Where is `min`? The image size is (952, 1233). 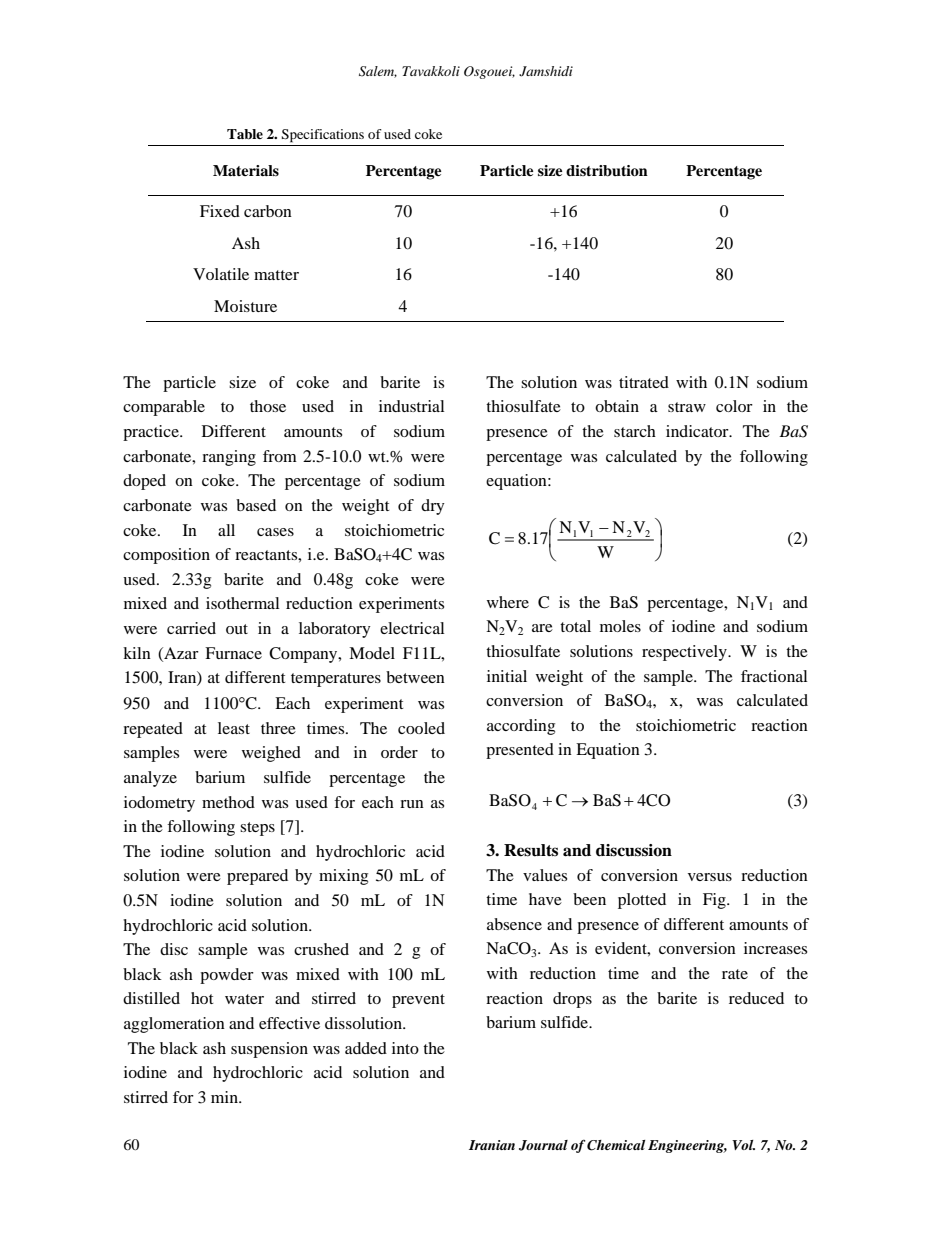 min is located at coordinates (225, 1097).
